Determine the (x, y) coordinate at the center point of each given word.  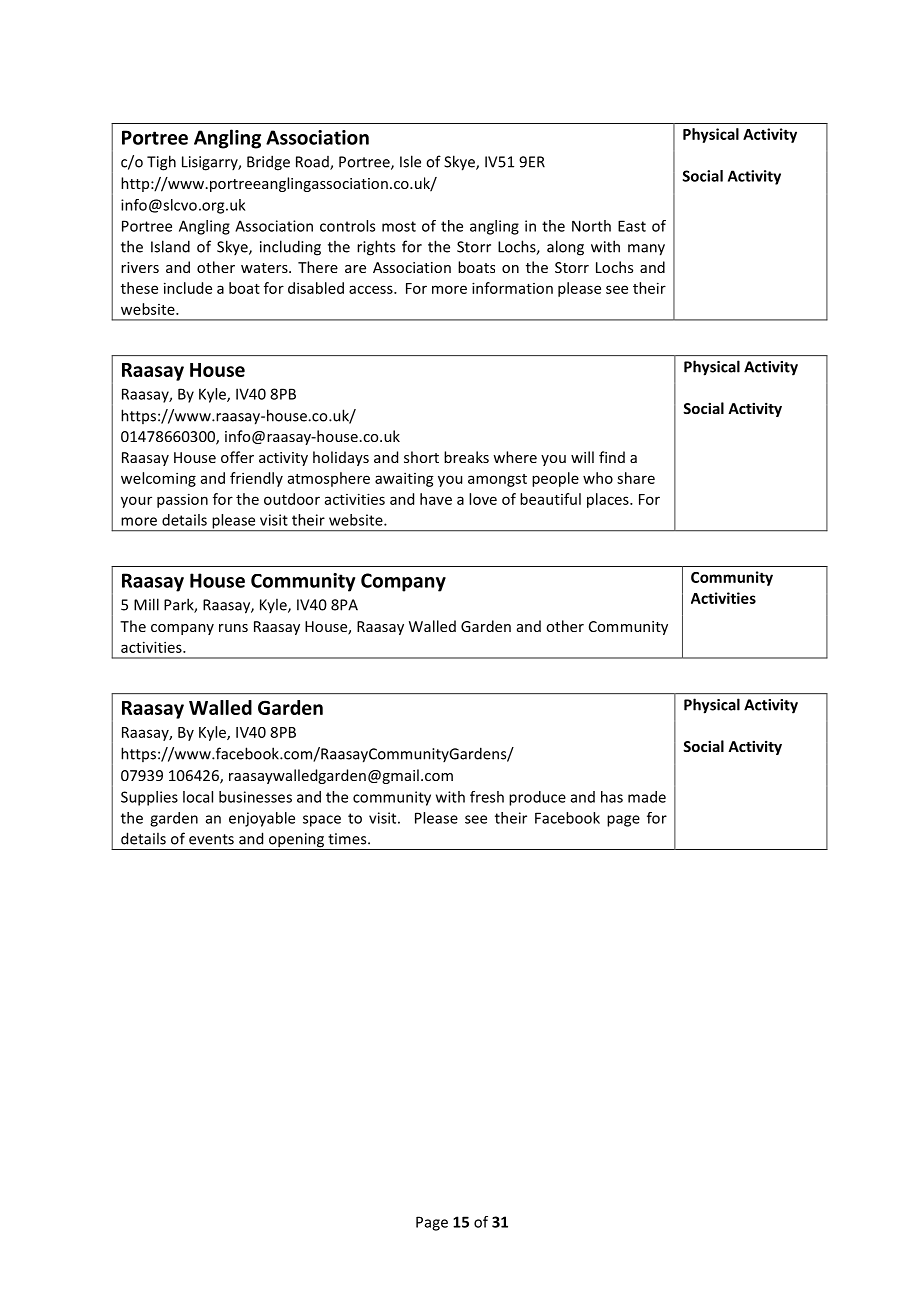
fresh (487, 797)
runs (233, 628)
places (609, 500)
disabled (316, 288)
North (591, 226)
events (211, 839)
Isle (410, 161)
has (612, 797)
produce (537, 798)
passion (182, 500)
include (188, 288)
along (565, 248)
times (348, 839)
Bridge (268, 163)
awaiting (404, 479)
